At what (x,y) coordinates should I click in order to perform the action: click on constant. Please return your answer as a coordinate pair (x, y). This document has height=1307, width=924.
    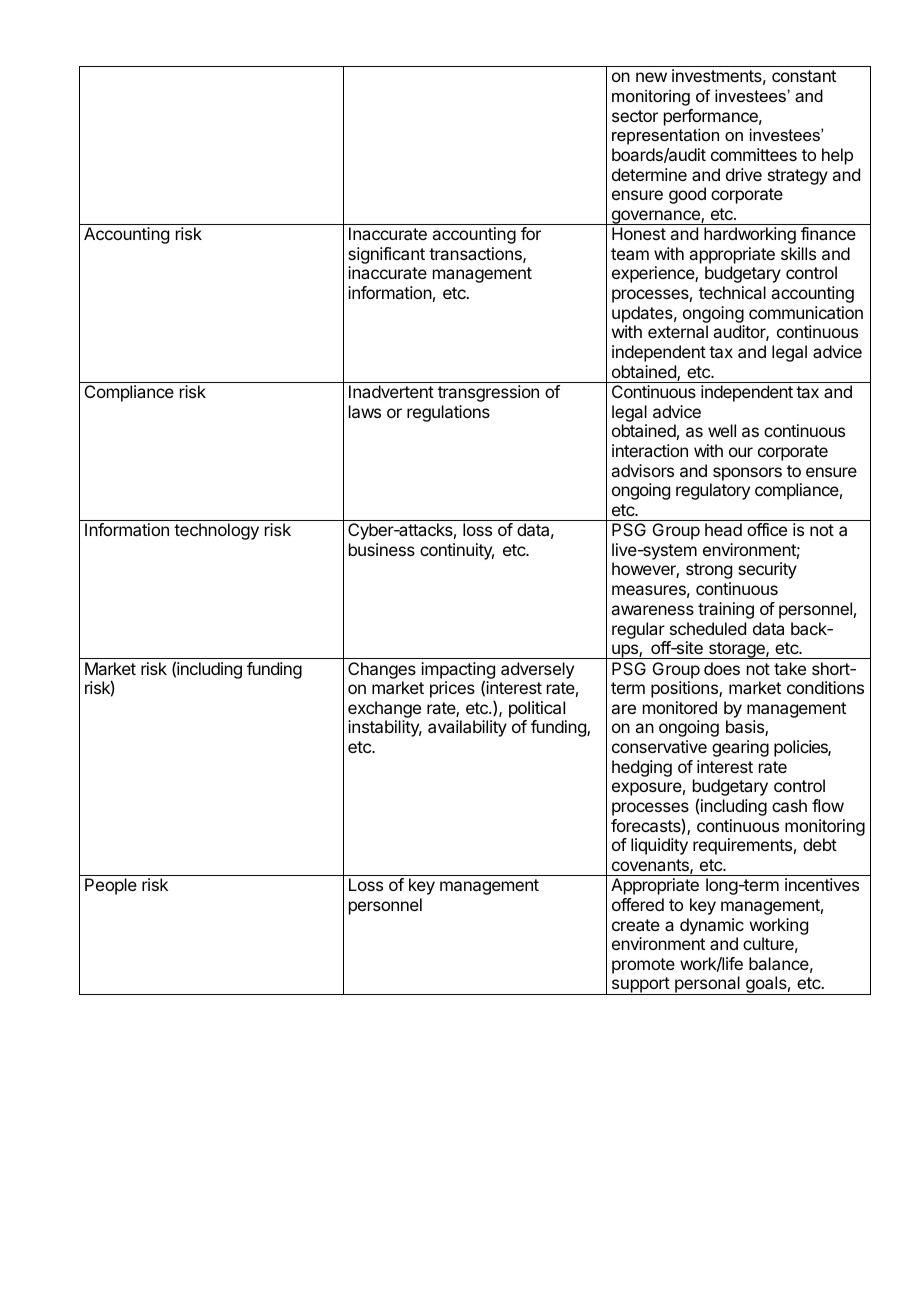
    Looking at the image, I should click on (804, 76).
